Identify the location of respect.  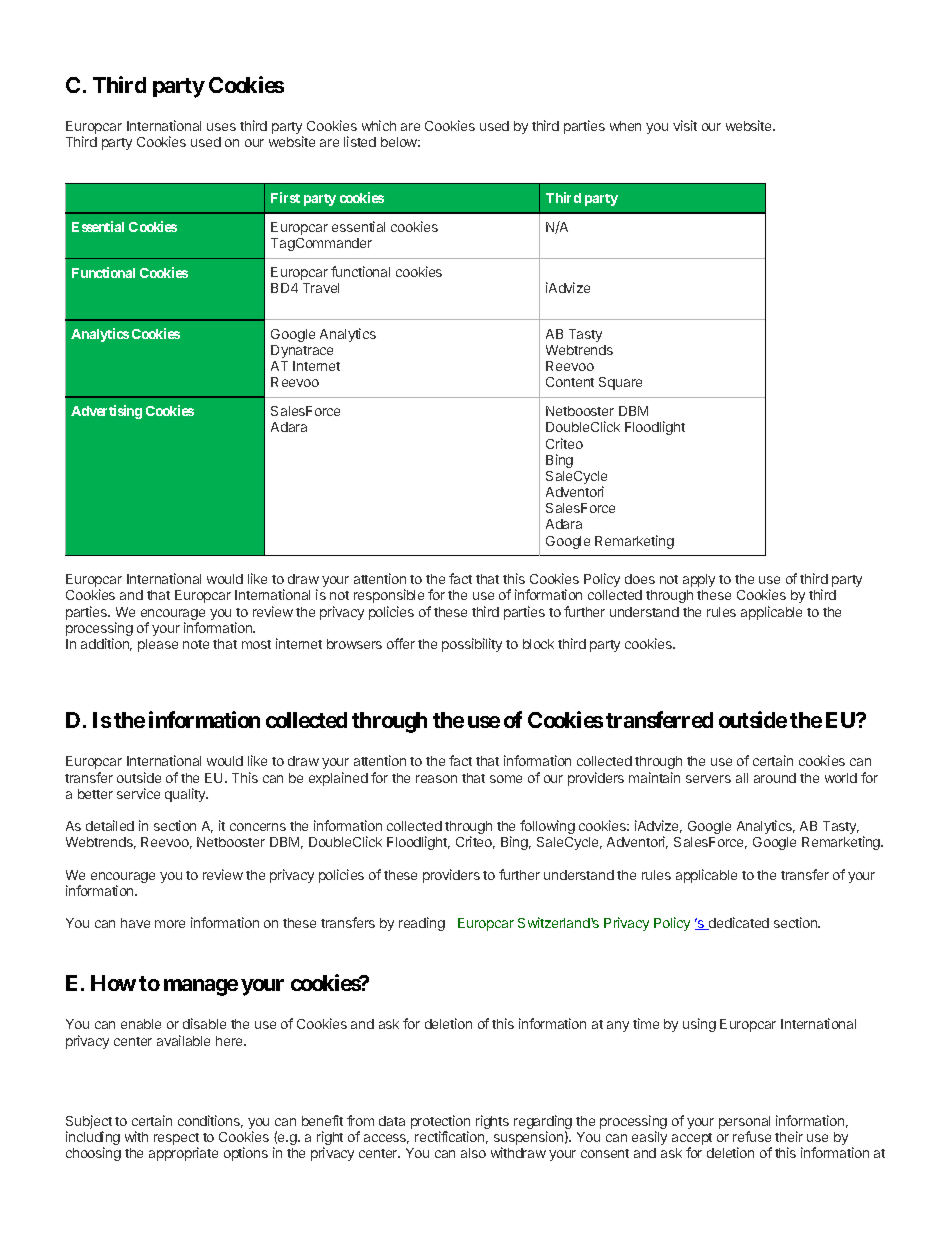
(176, 1140).
